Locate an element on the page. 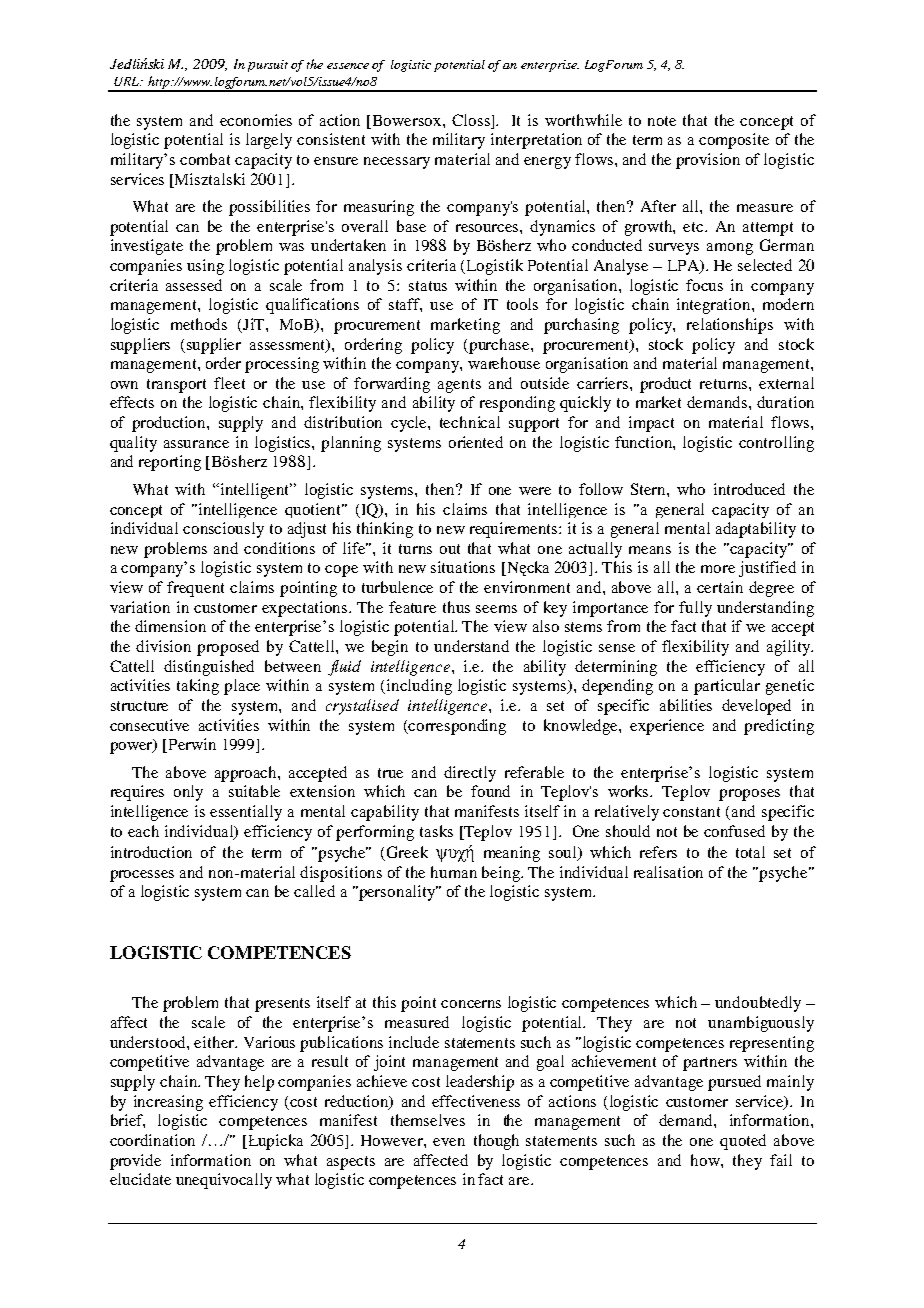  quoted is located at coordinates (743, 1142).
